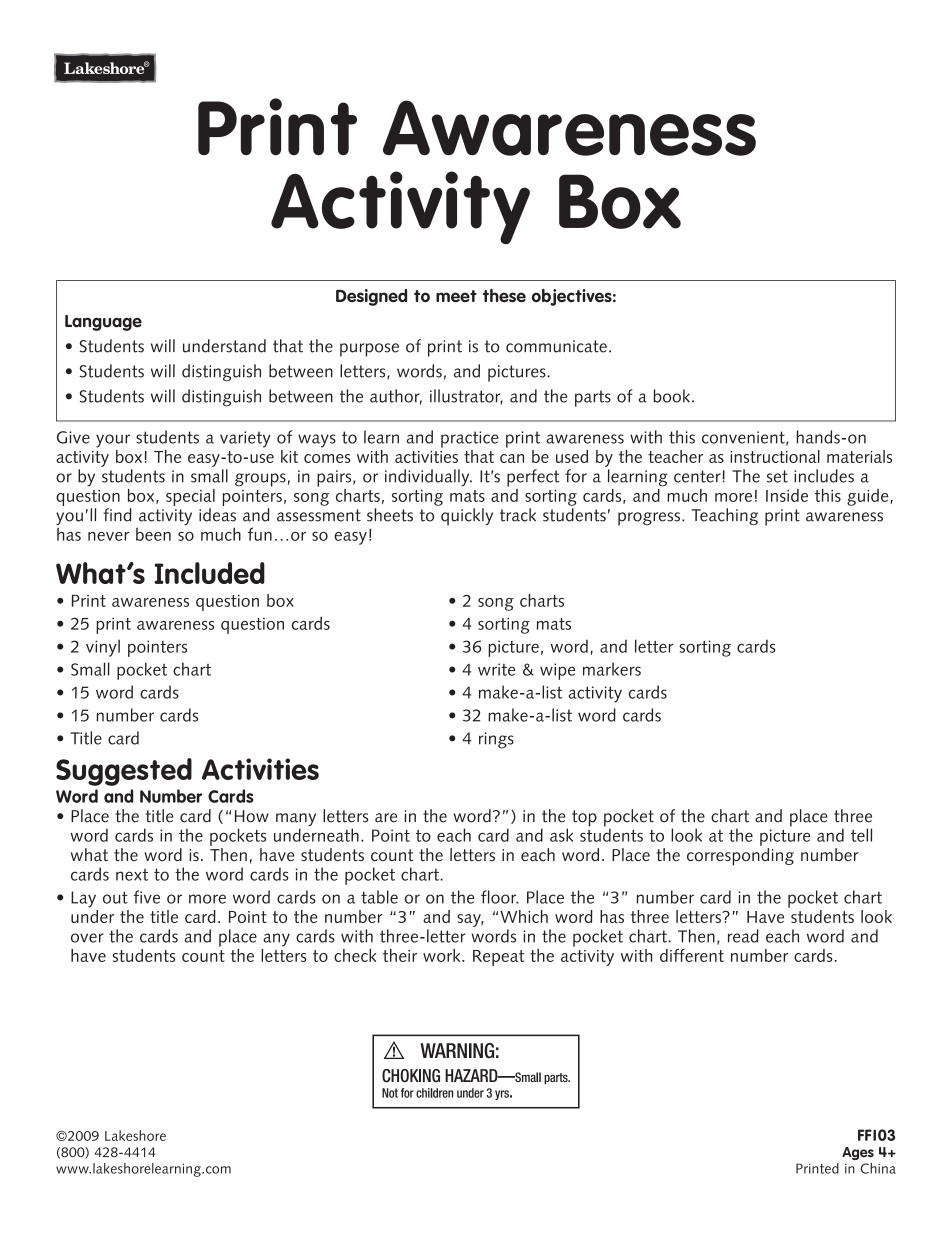 The height and width of the screenshot is (1233, 952). What do you see at coordinates (87, 938) in the screenshot?
I see `over` at bounding box center [87, 938].
